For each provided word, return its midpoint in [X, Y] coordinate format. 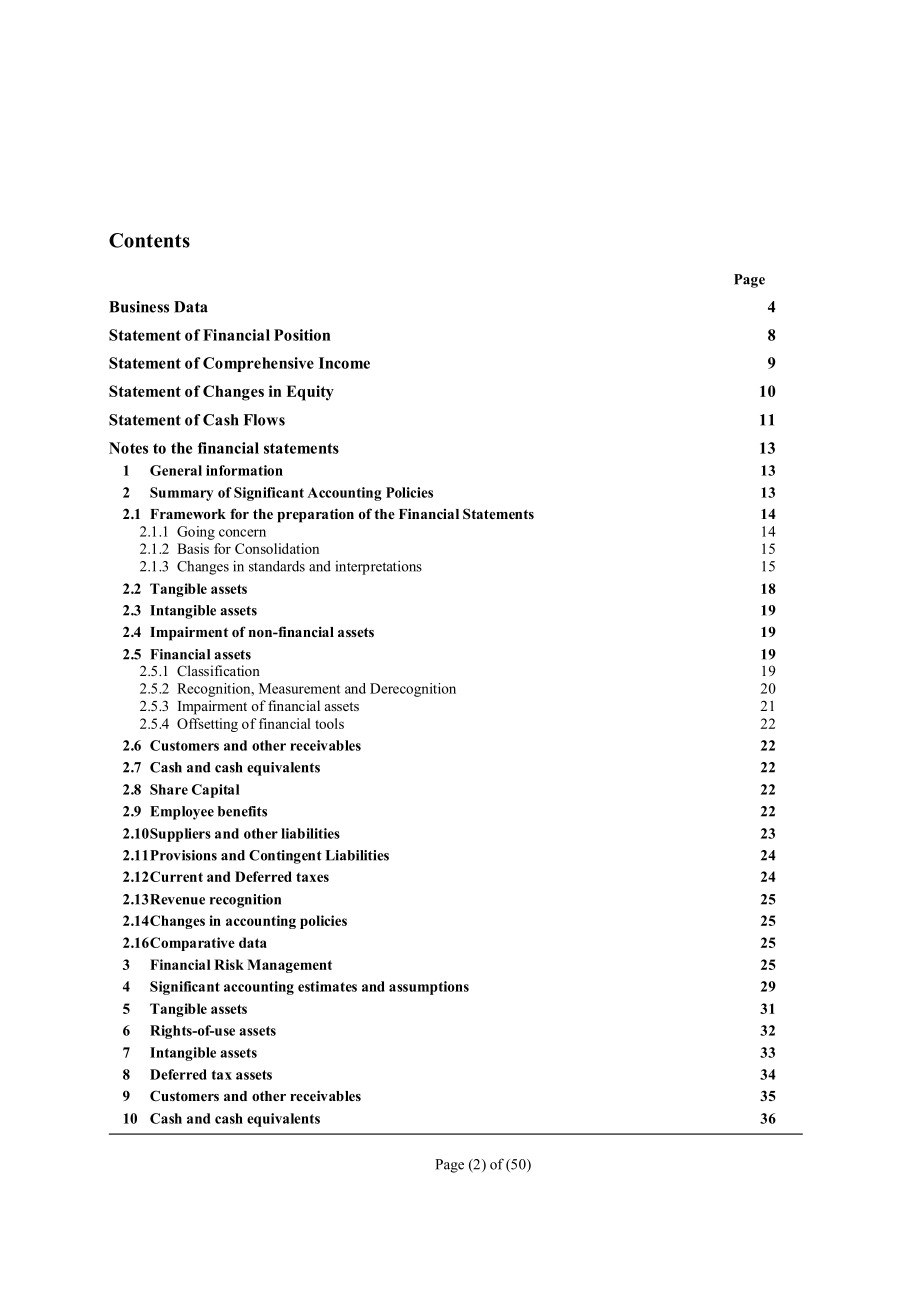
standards [277, 566]
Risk [229, 964]
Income [344, 363]
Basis [193, 548]
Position [302, 335]
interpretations [378, 568]
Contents [149, 240]
